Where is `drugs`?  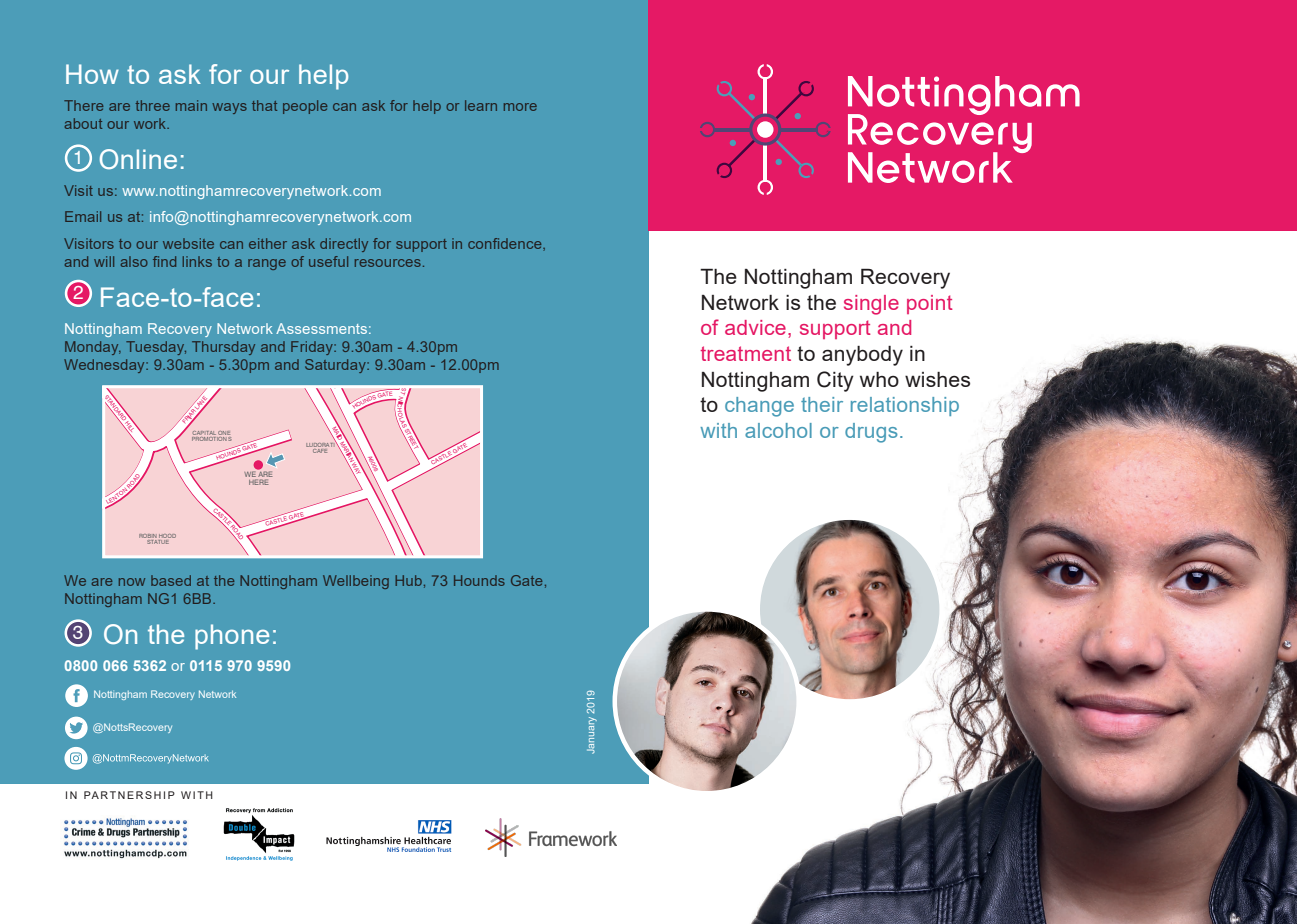 drugs is located at coordinates (871, 433).
